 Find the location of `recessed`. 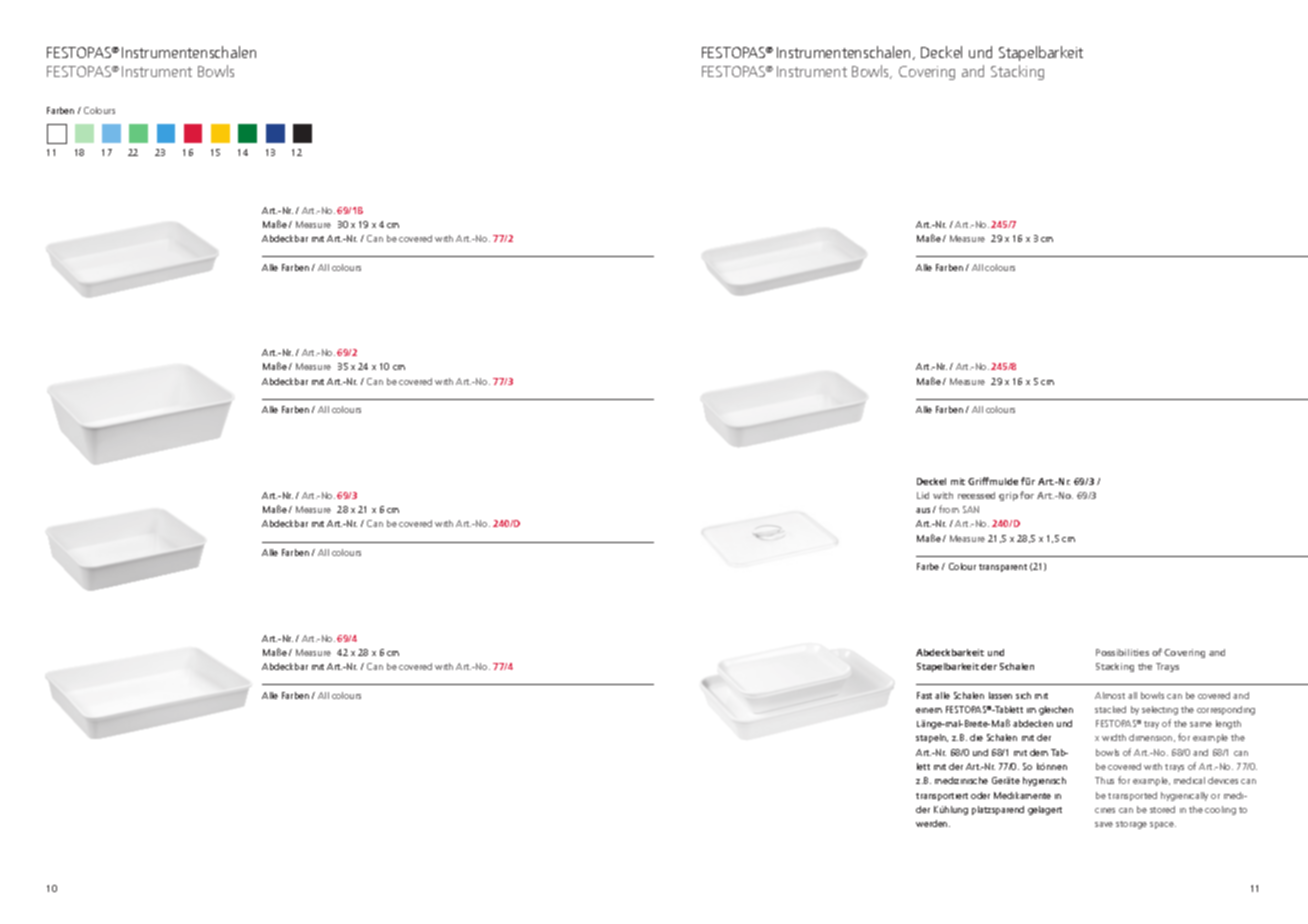

recessed is located at coordinates (976, 495).
